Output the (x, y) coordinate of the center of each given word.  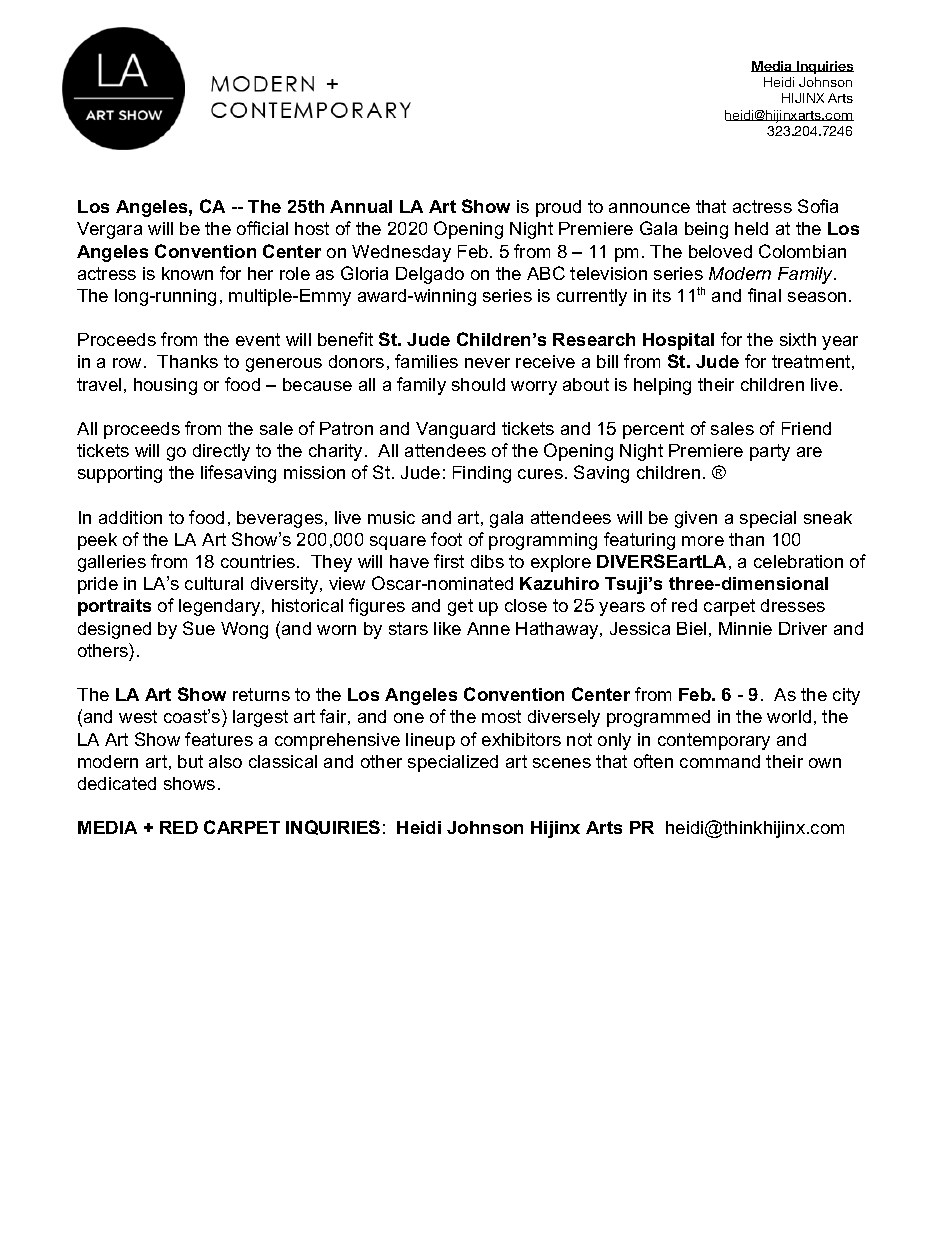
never (487, 363)
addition (130, 517)
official (262, 228)
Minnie (745, 628)
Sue (199, 628)
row (129, 363)
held (751, 228)
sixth (798, 339)
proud (558, 208)
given (696, 519)
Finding (482, 474)
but (190, 761)
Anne (488, 628)
